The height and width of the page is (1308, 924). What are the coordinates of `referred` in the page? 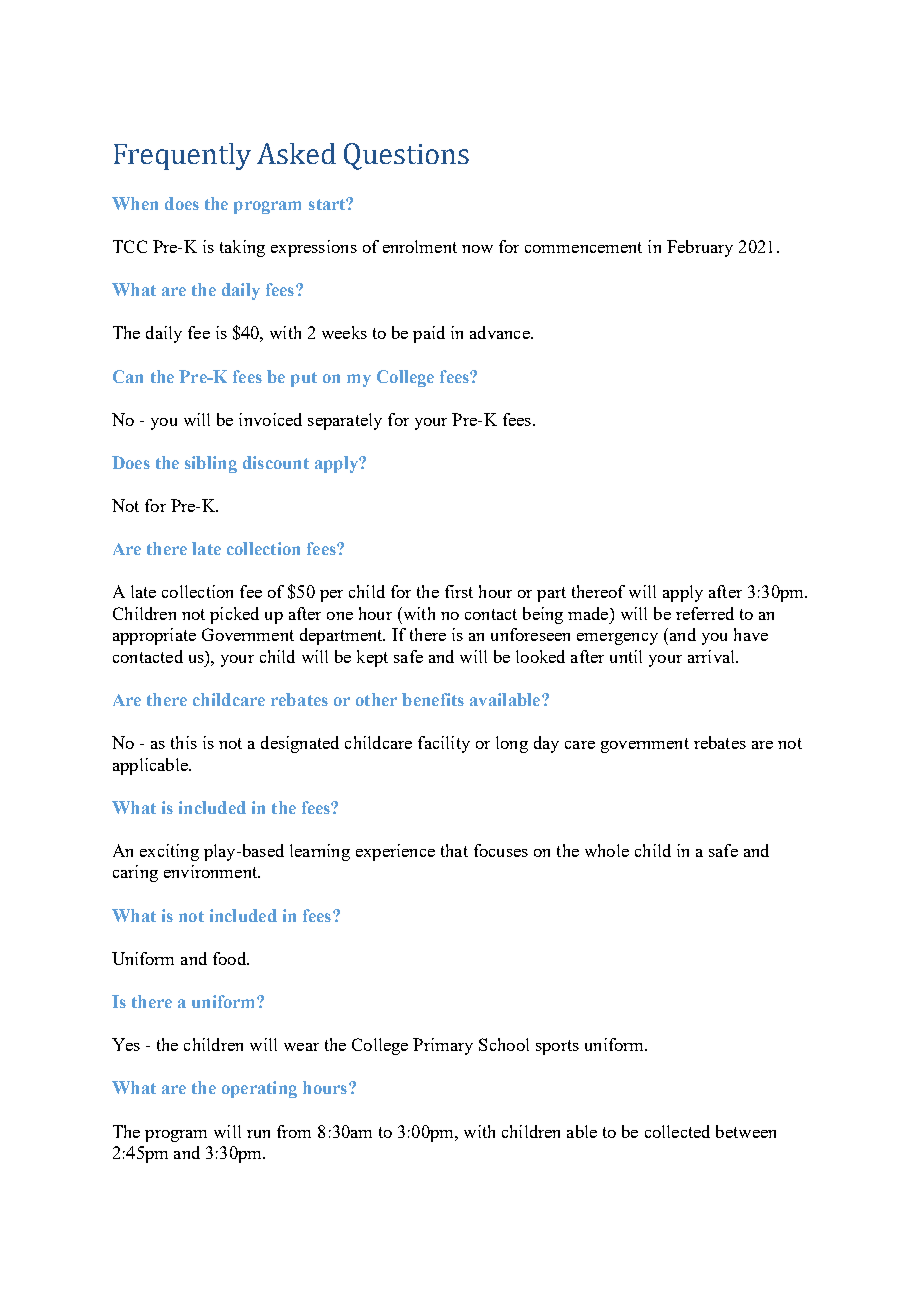 It's located at (705, 613).
